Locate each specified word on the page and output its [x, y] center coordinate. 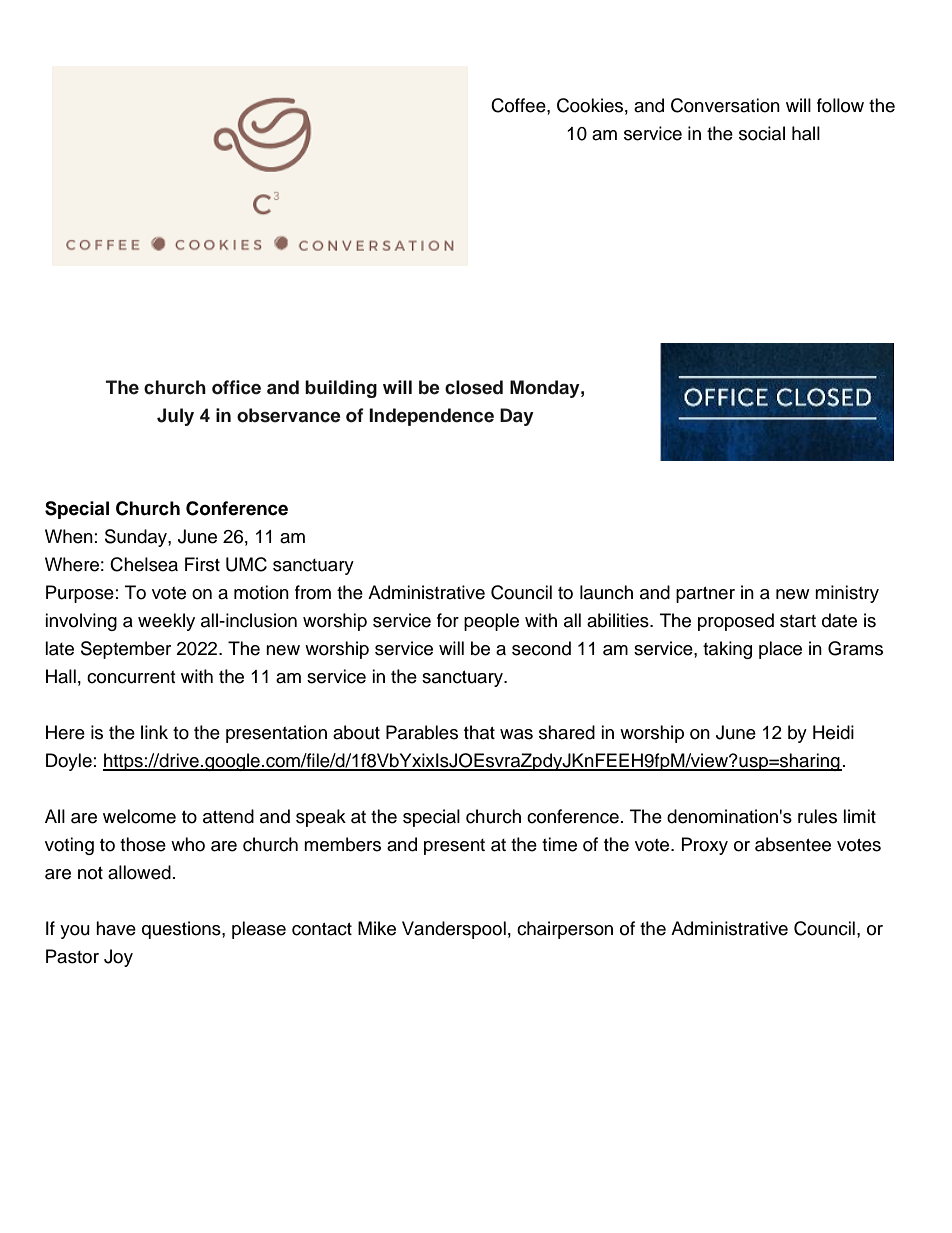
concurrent [131, 677]
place [780, 650]
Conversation [725, 105]
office [236, 387]
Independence [431, 417]
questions [182, 930]
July [175, 417]
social [762, 133]
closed [474, 387]
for [448, 620]
